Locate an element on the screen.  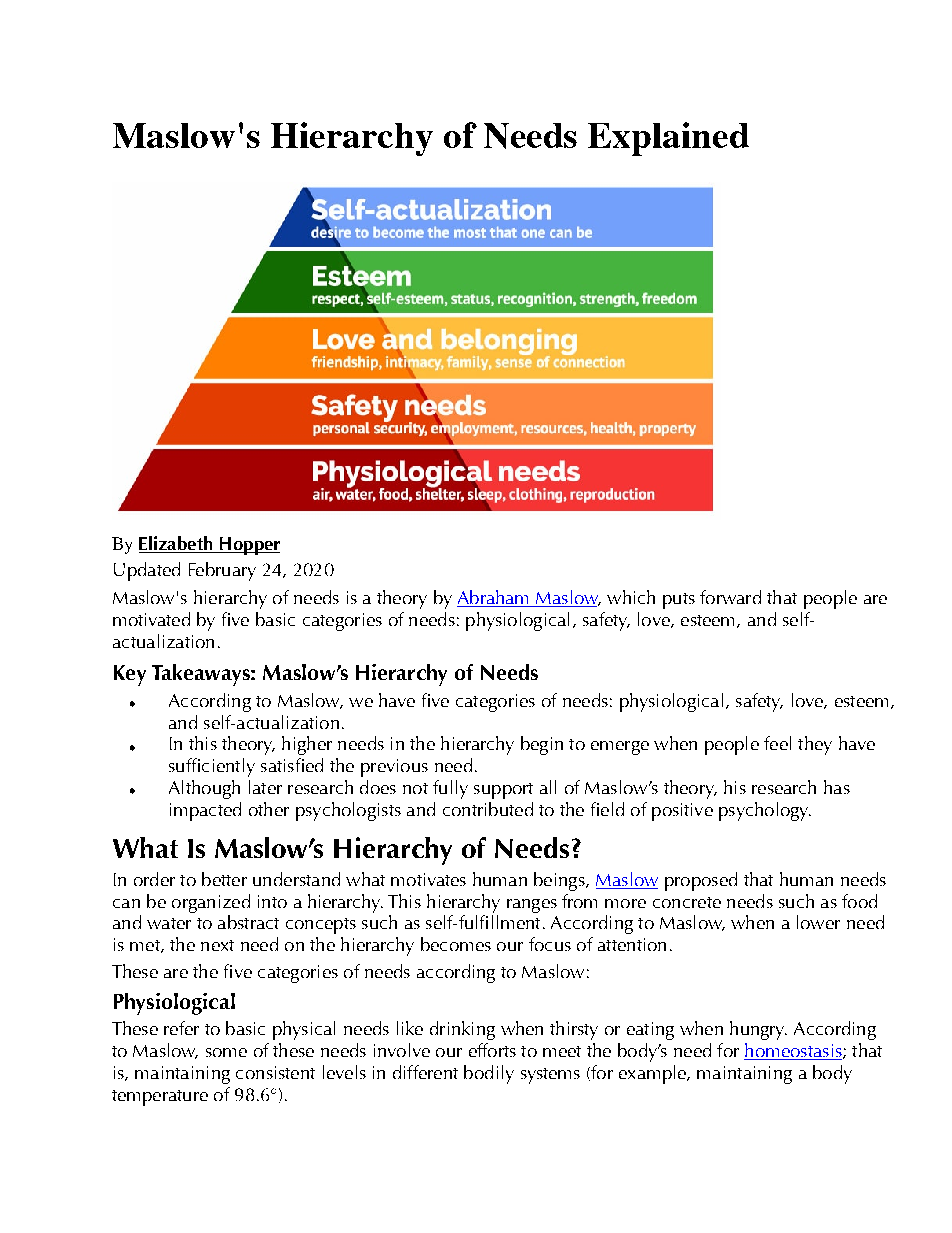
sufficiently is located at coordinates (212, 767).
